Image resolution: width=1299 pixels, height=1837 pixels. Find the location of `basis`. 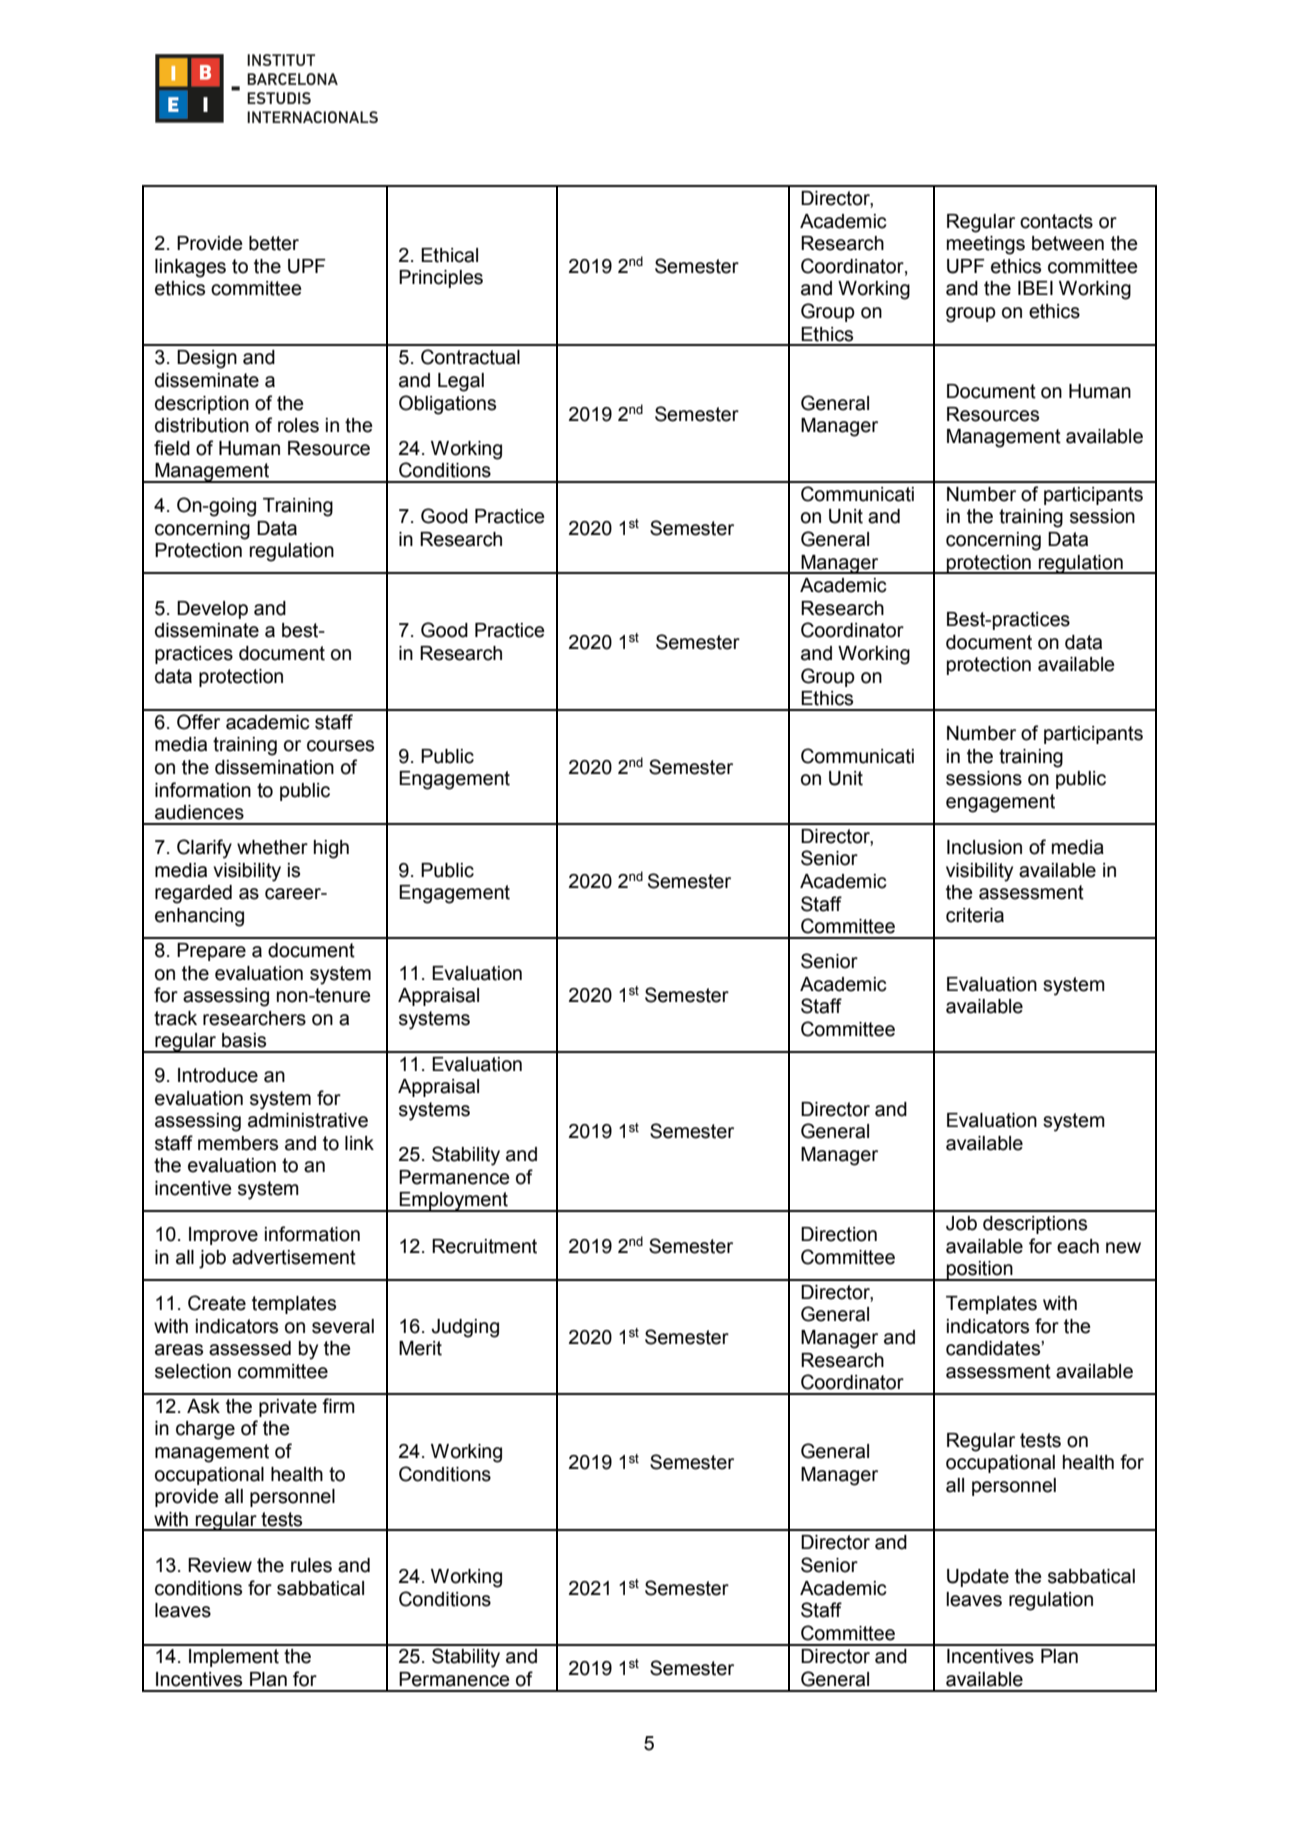

basis is located at coordinates (244, 1040).
